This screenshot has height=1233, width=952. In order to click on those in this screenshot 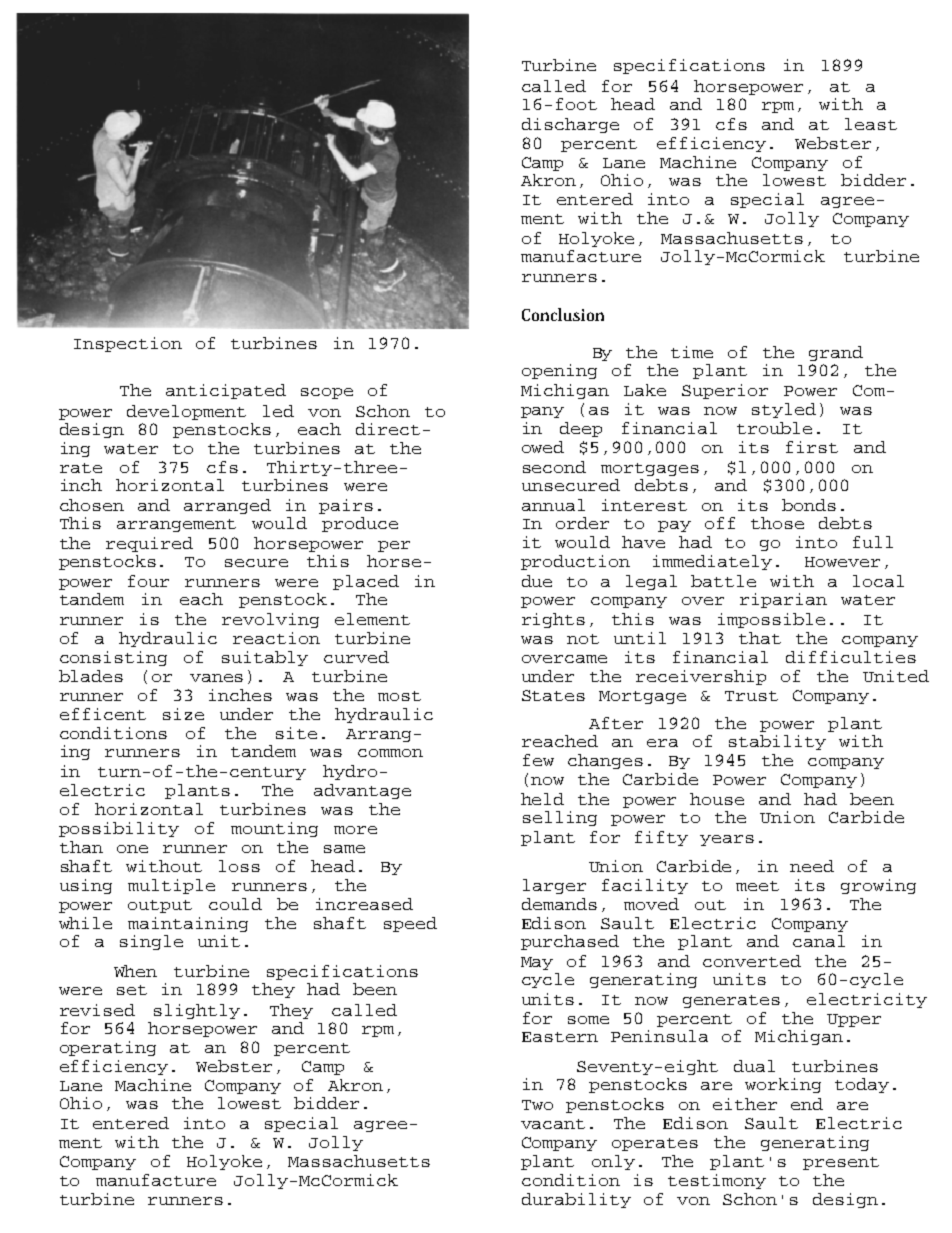, I will do `click(777, 523)`.
